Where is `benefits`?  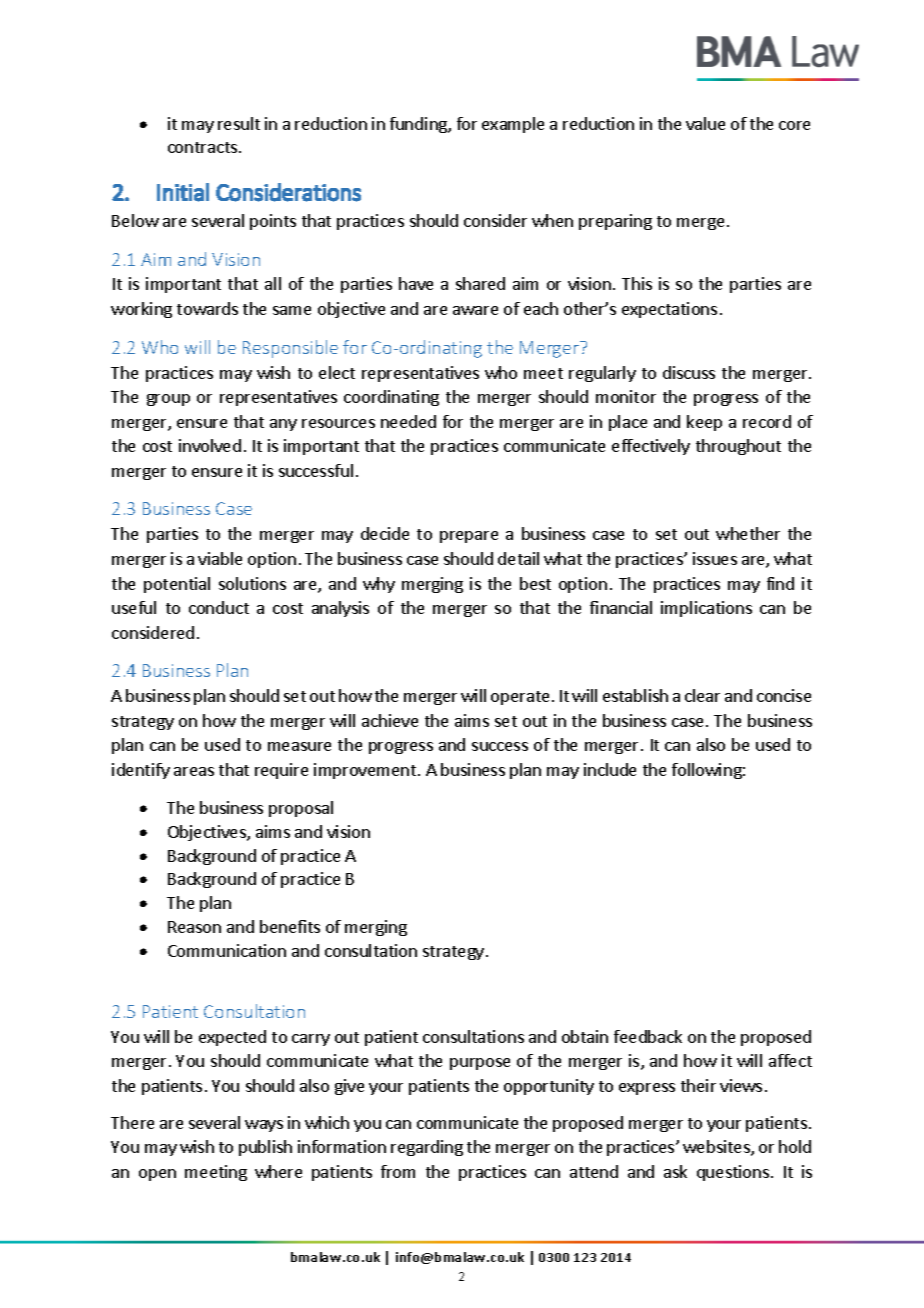 benefits is located at coordinates (290, 926).
